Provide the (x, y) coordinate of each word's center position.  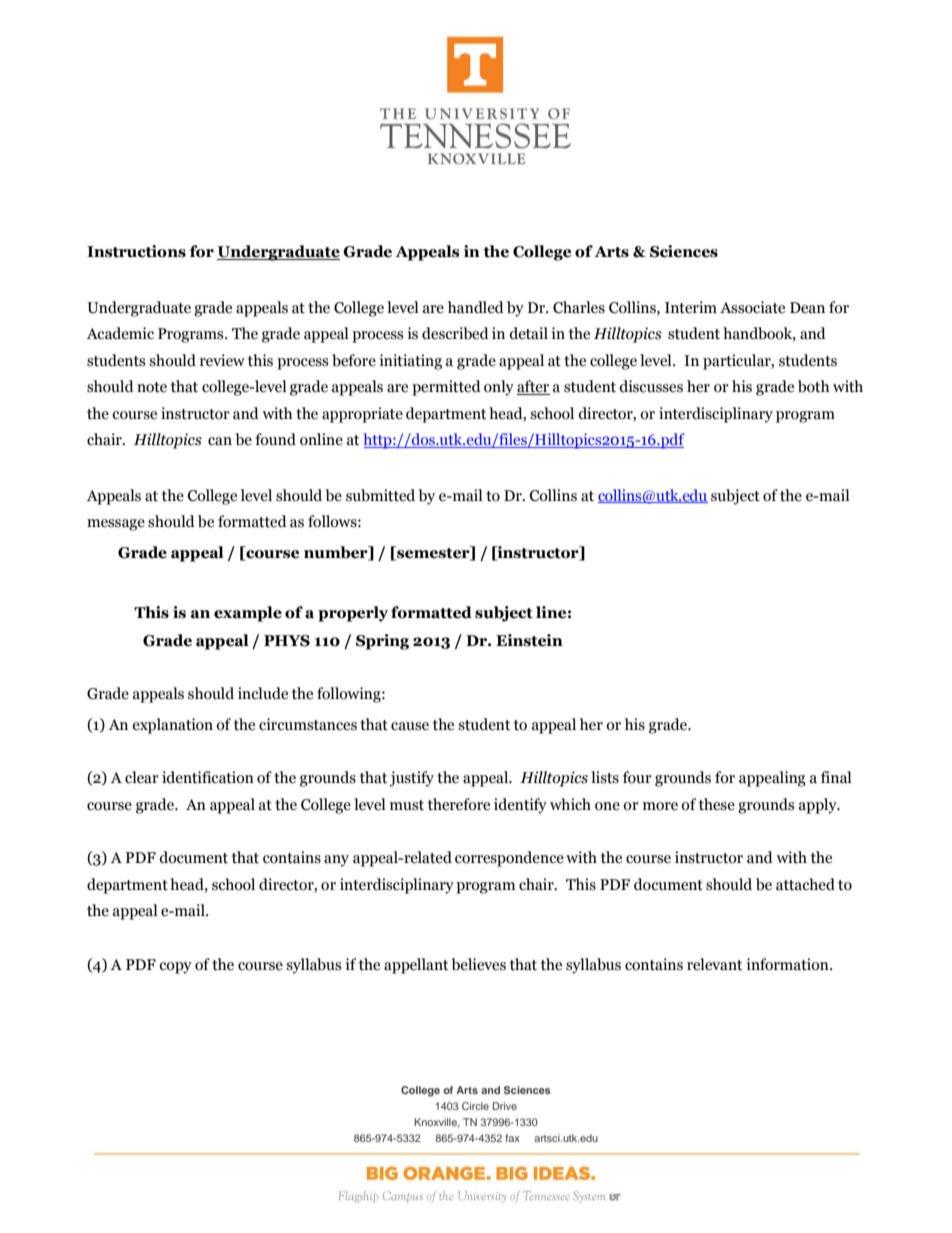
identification (208, 777)
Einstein (529, 640)
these (717, 804)
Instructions (136, 251)
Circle (475, 1106)
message (116, 525)
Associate (752, 307)
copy (175, 968)
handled (476, 307)
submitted (380, 495)
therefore (459, 804)
